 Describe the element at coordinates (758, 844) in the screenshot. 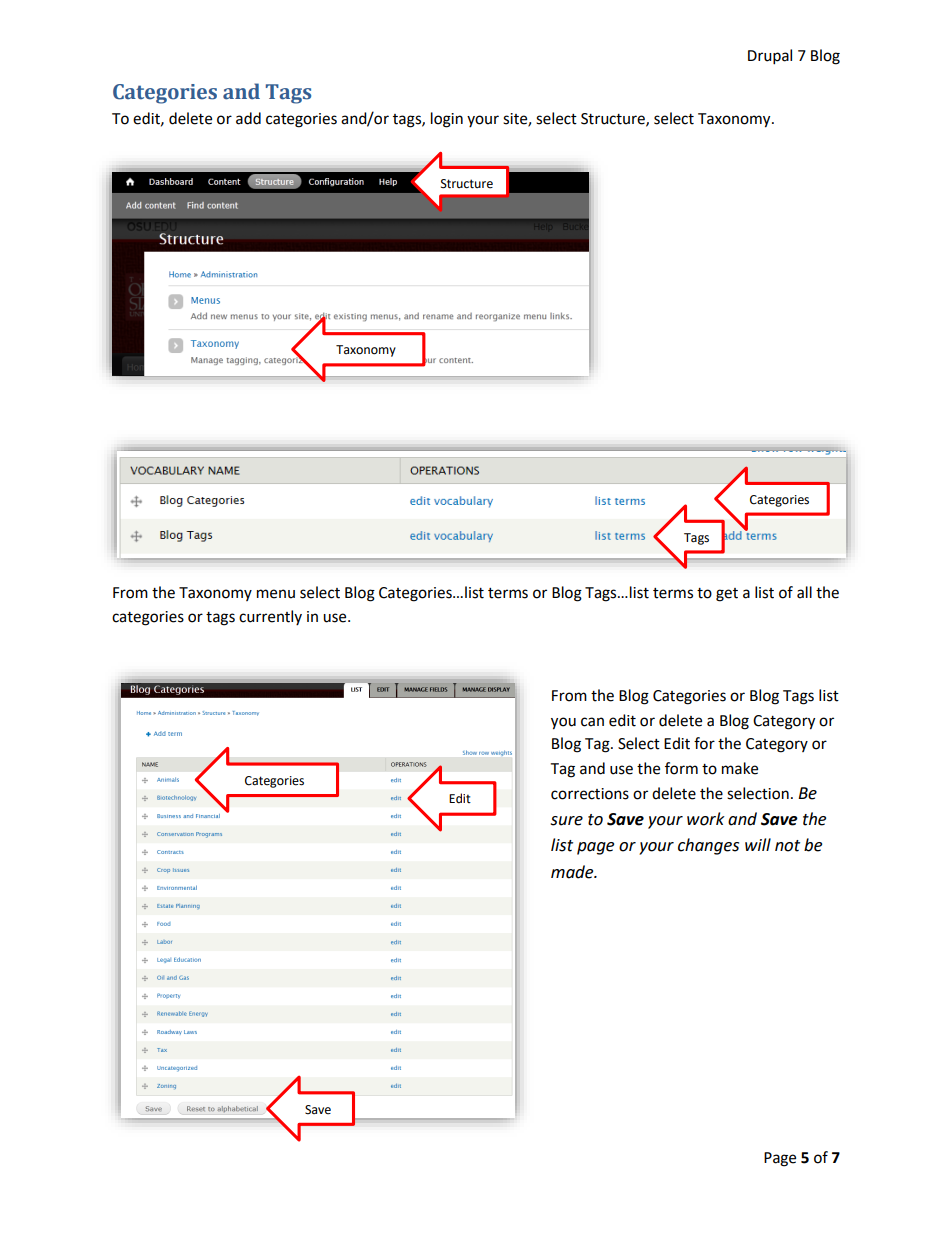

I see `will` at that location.
